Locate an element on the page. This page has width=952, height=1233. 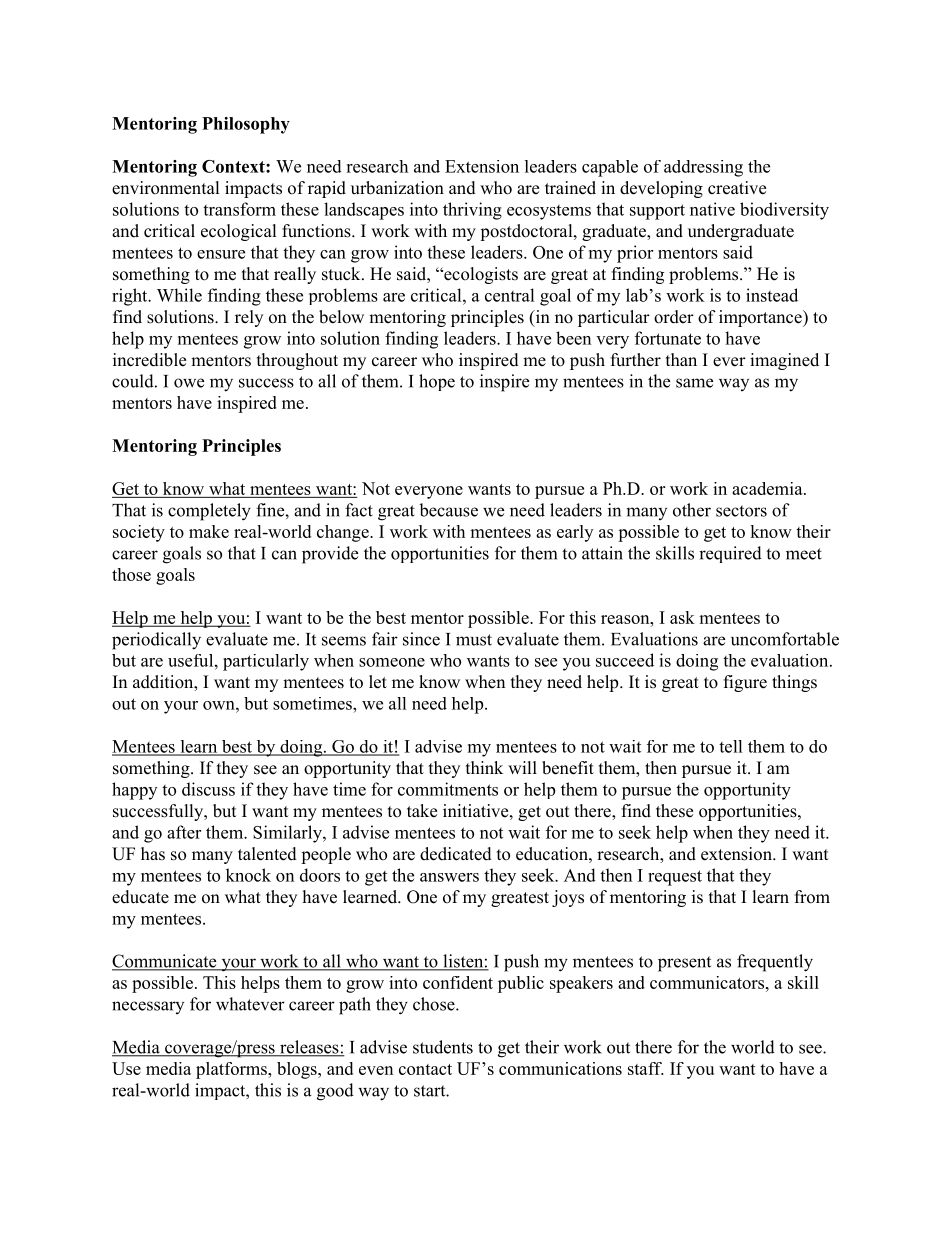
think is located at coordinates (484, 767).
